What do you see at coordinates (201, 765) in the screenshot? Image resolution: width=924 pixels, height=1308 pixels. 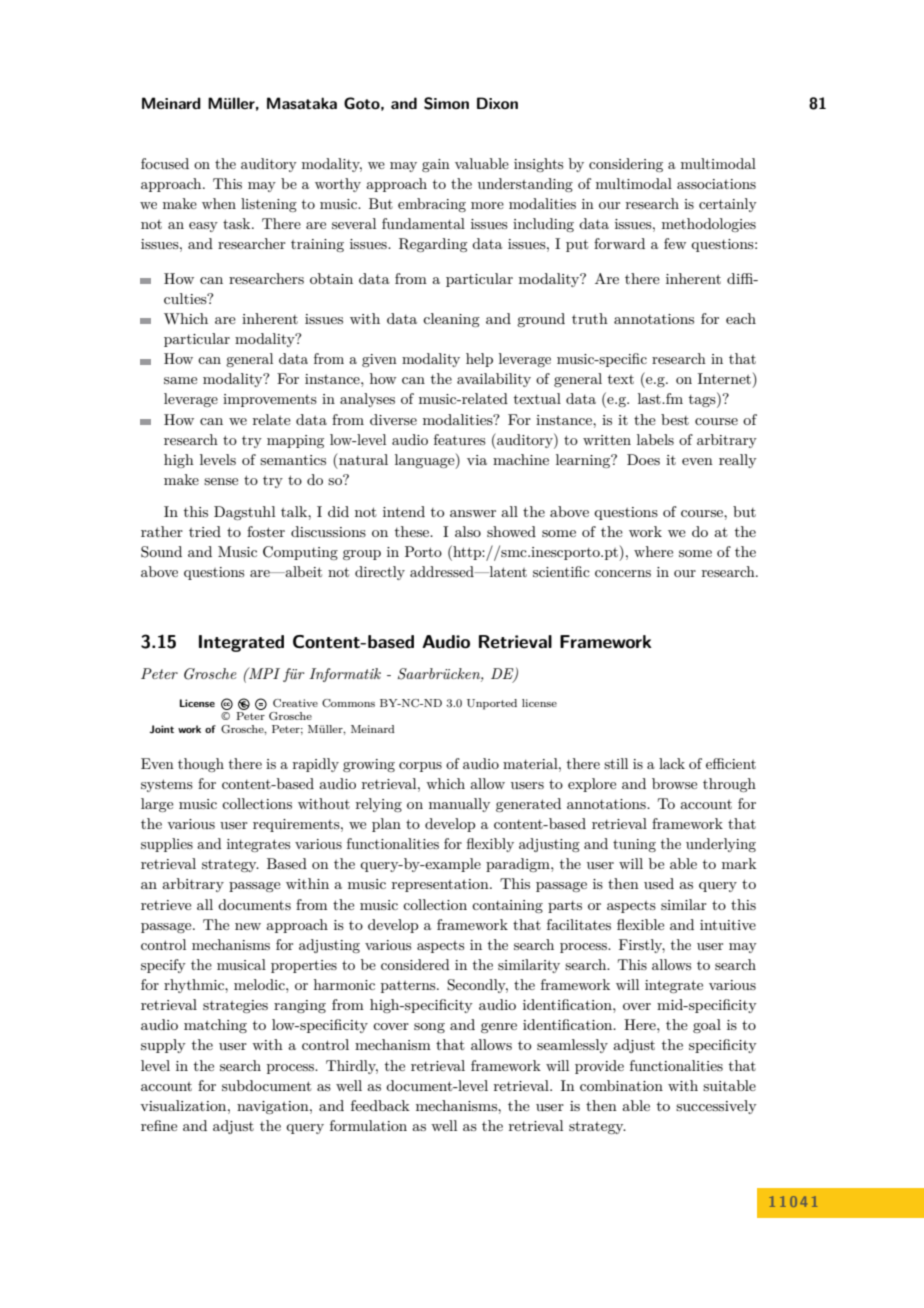 I see `though` at bounding box center [201, 765].
